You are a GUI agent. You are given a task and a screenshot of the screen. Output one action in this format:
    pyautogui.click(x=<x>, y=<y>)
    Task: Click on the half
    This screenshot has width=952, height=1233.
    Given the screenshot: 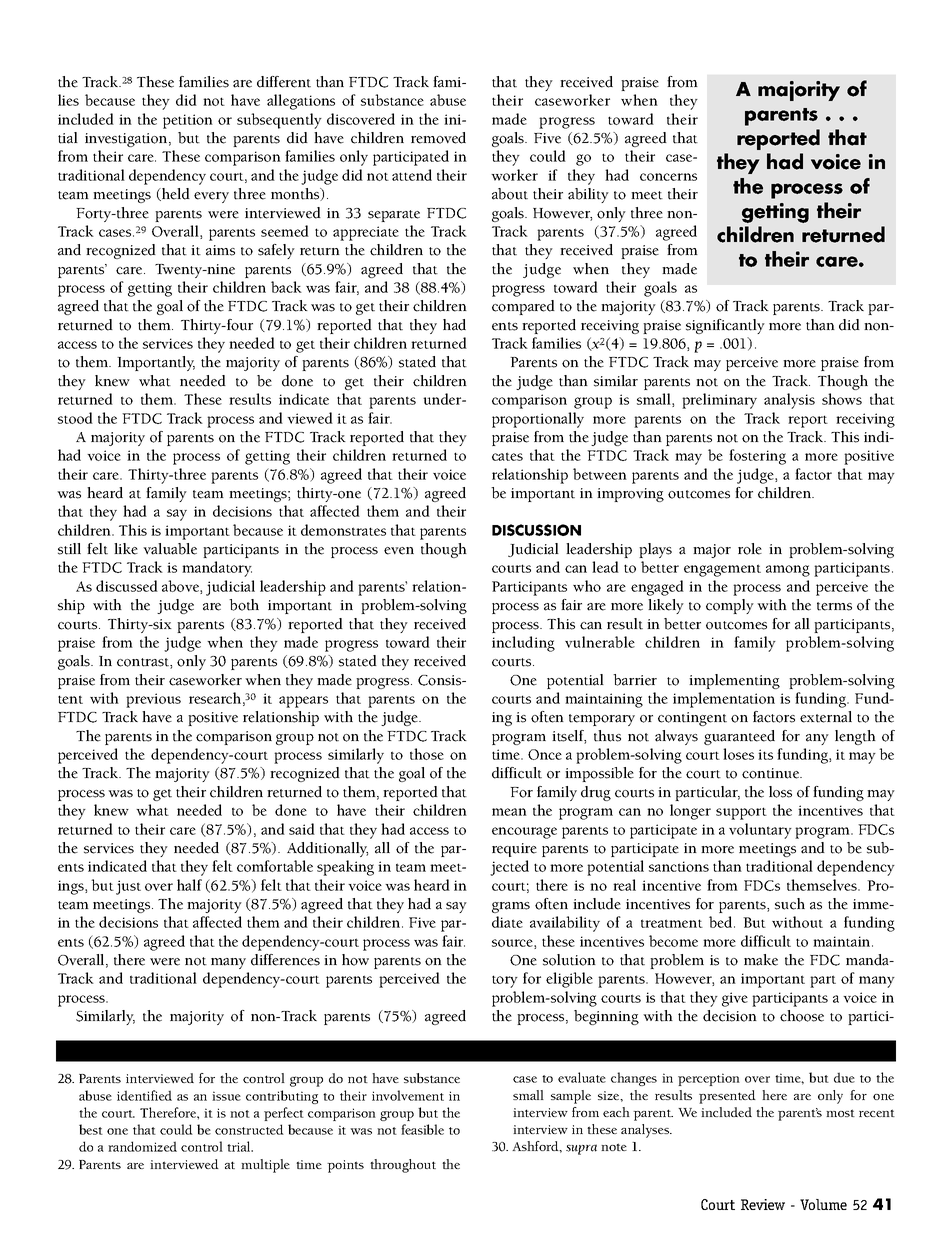 What is the action you would take?
    pyautogui.click(x=189, y=885)
